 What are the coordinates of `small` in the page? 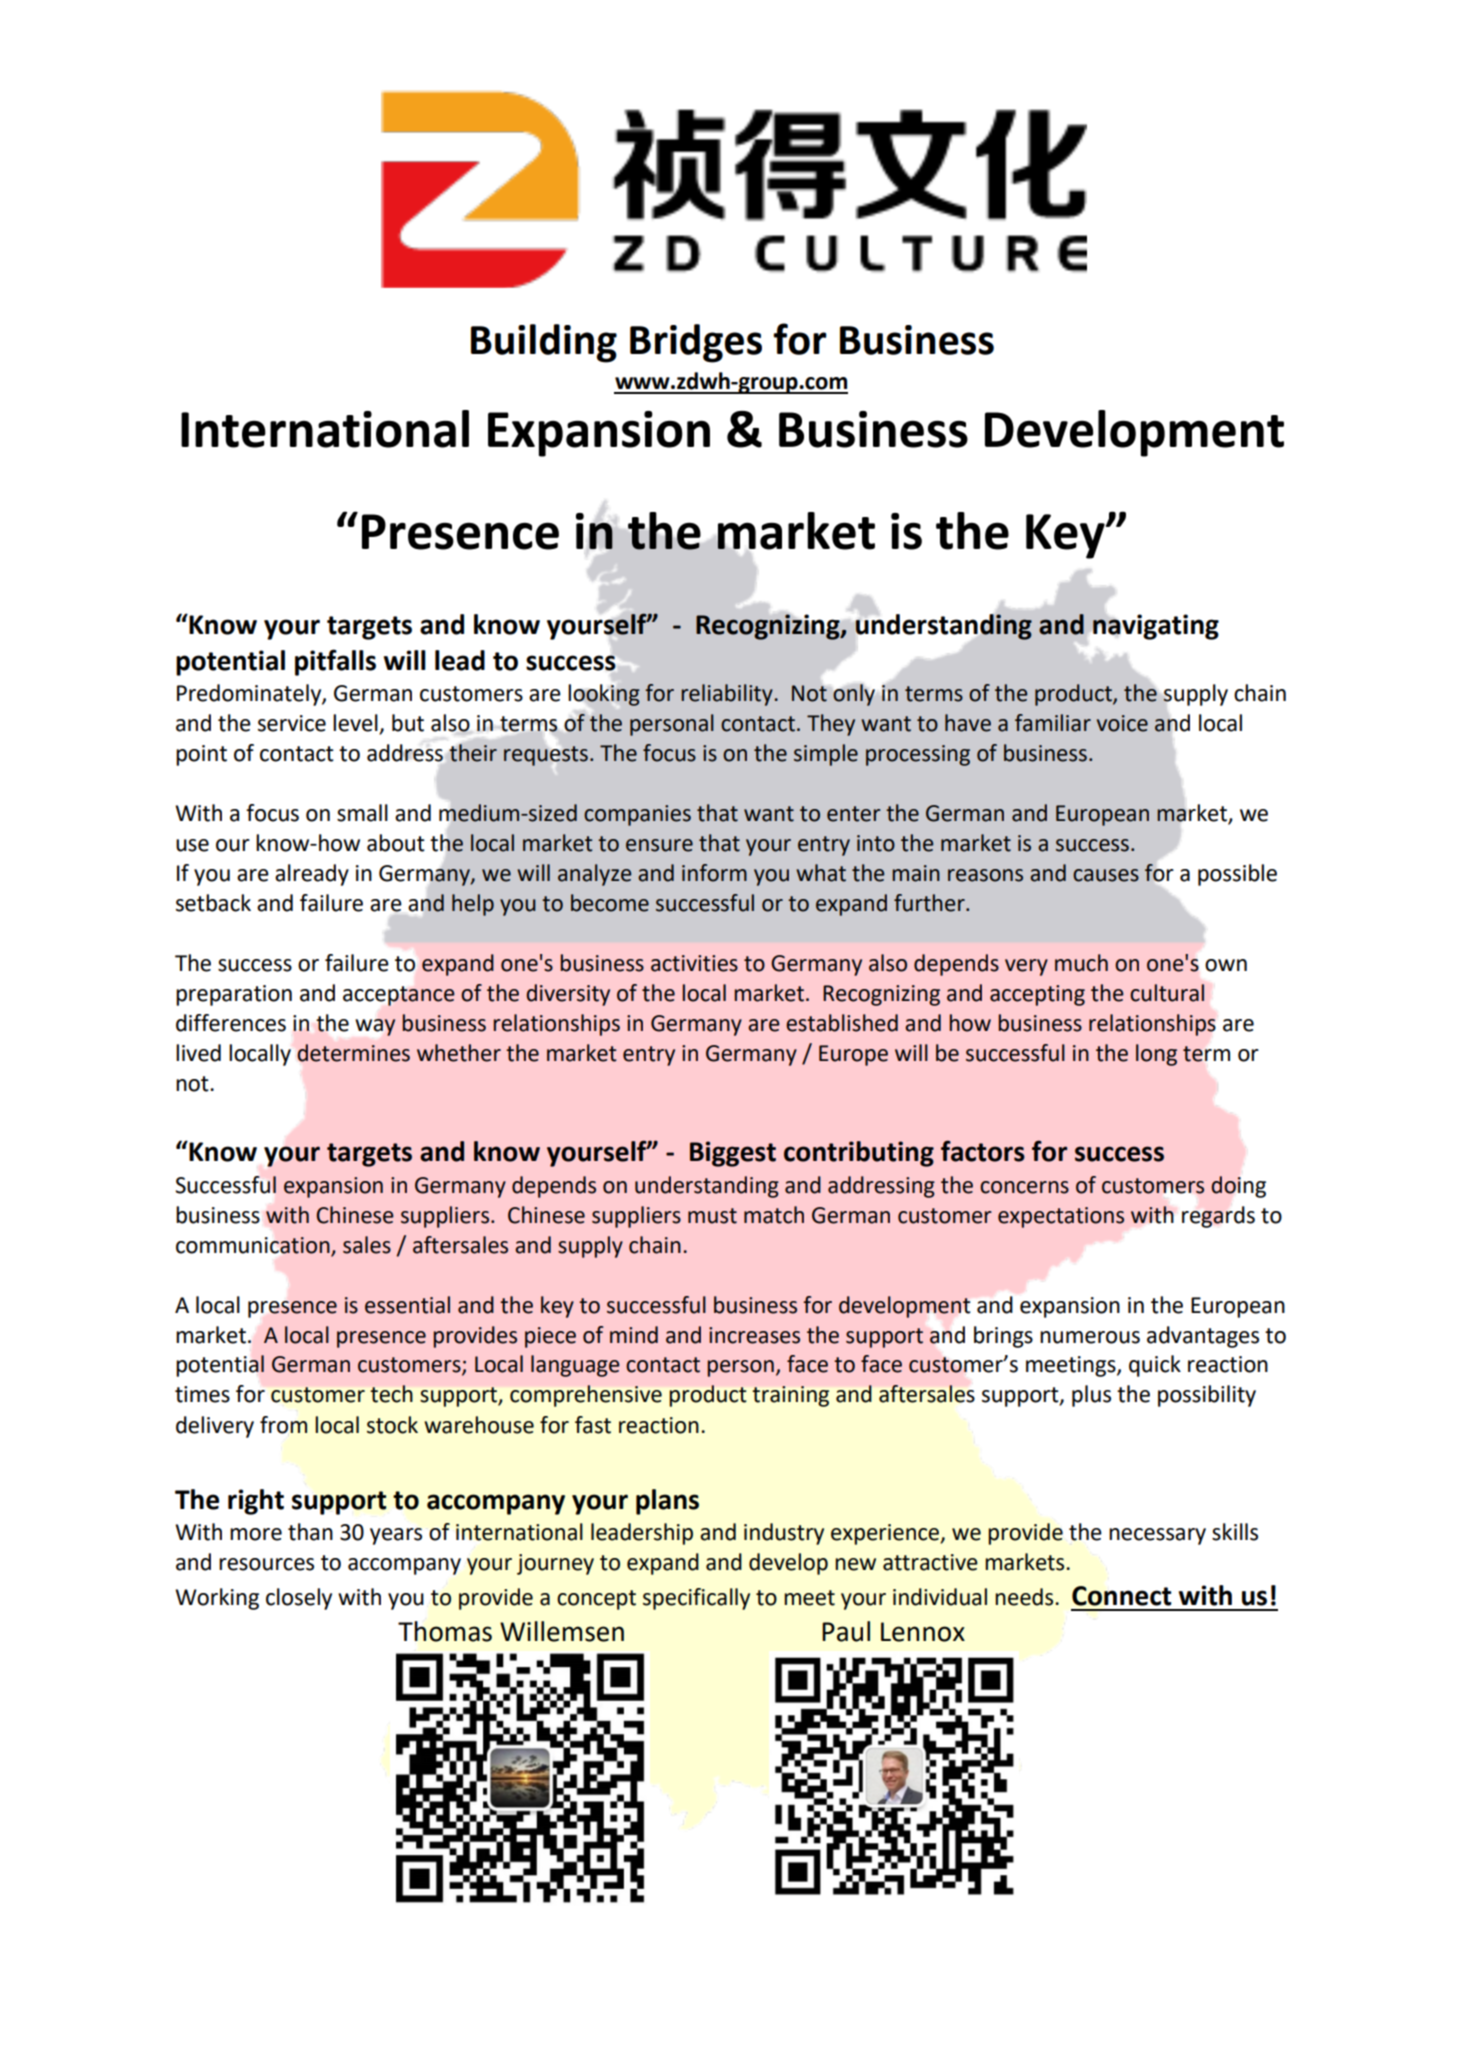 It's located at (362, 813).
